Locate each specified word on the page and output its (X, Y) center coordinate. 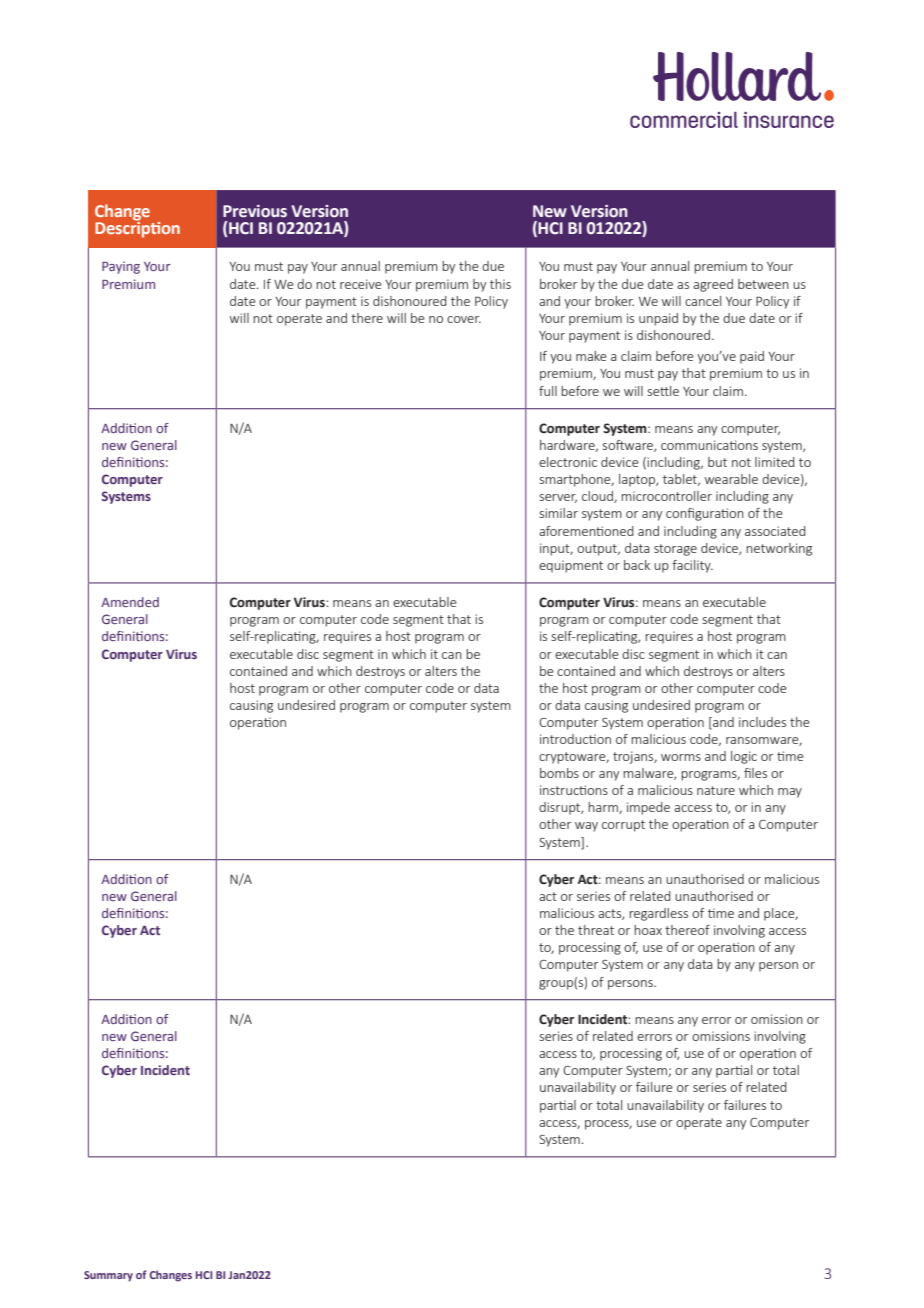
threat (596, 930)
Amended (130, 602)
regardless (658, 914)
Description (137, 228)
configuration (705, 514)
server (558, 498)
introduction (575, 739)
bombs (559, 773)
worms (681, 757)
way (586, 827)
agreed (713, 285)
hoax (648, 930)
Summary (108, 1276)
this (500, 284)
